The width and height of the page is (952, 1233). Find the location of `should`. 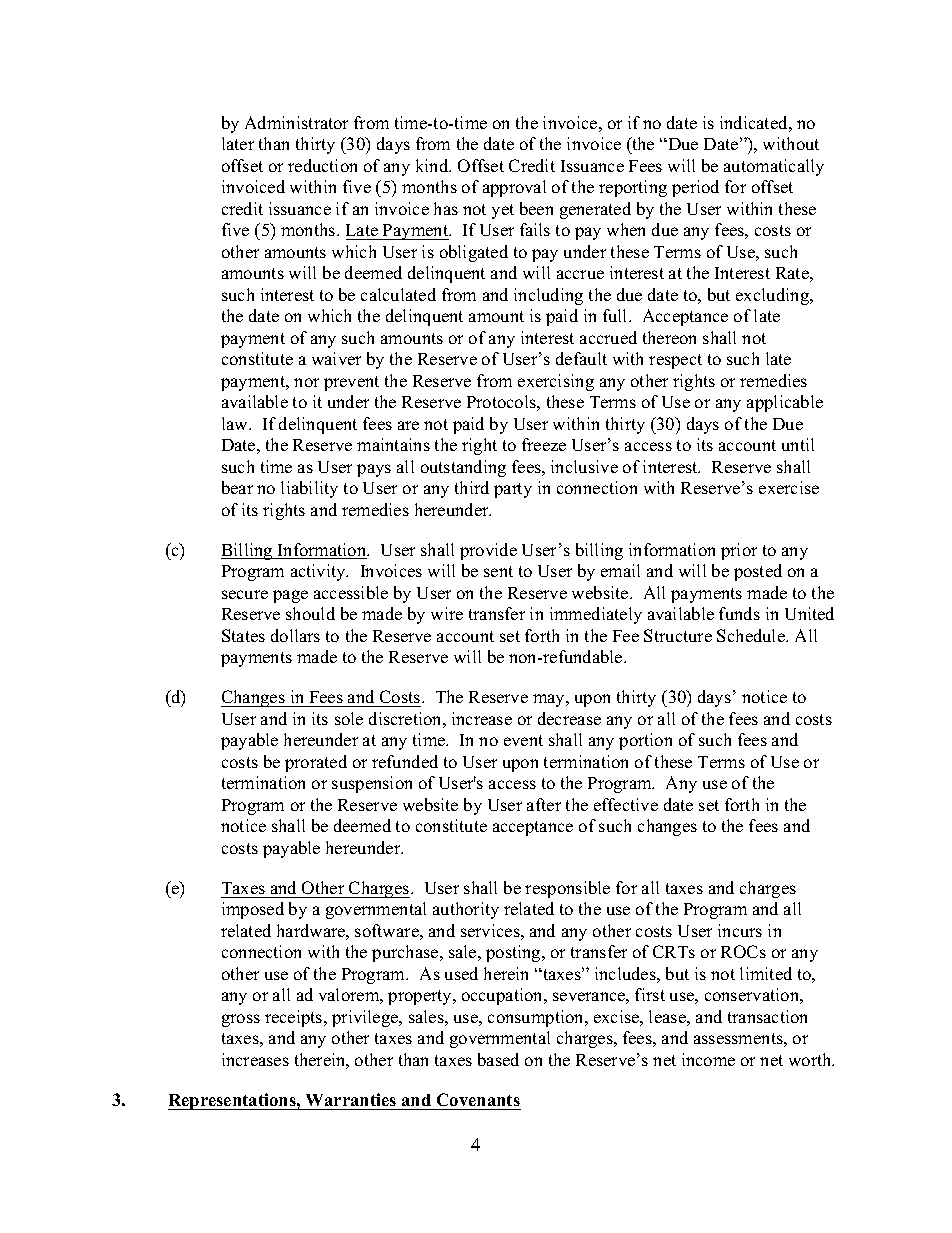

should is located at coordinates (310, 613).
